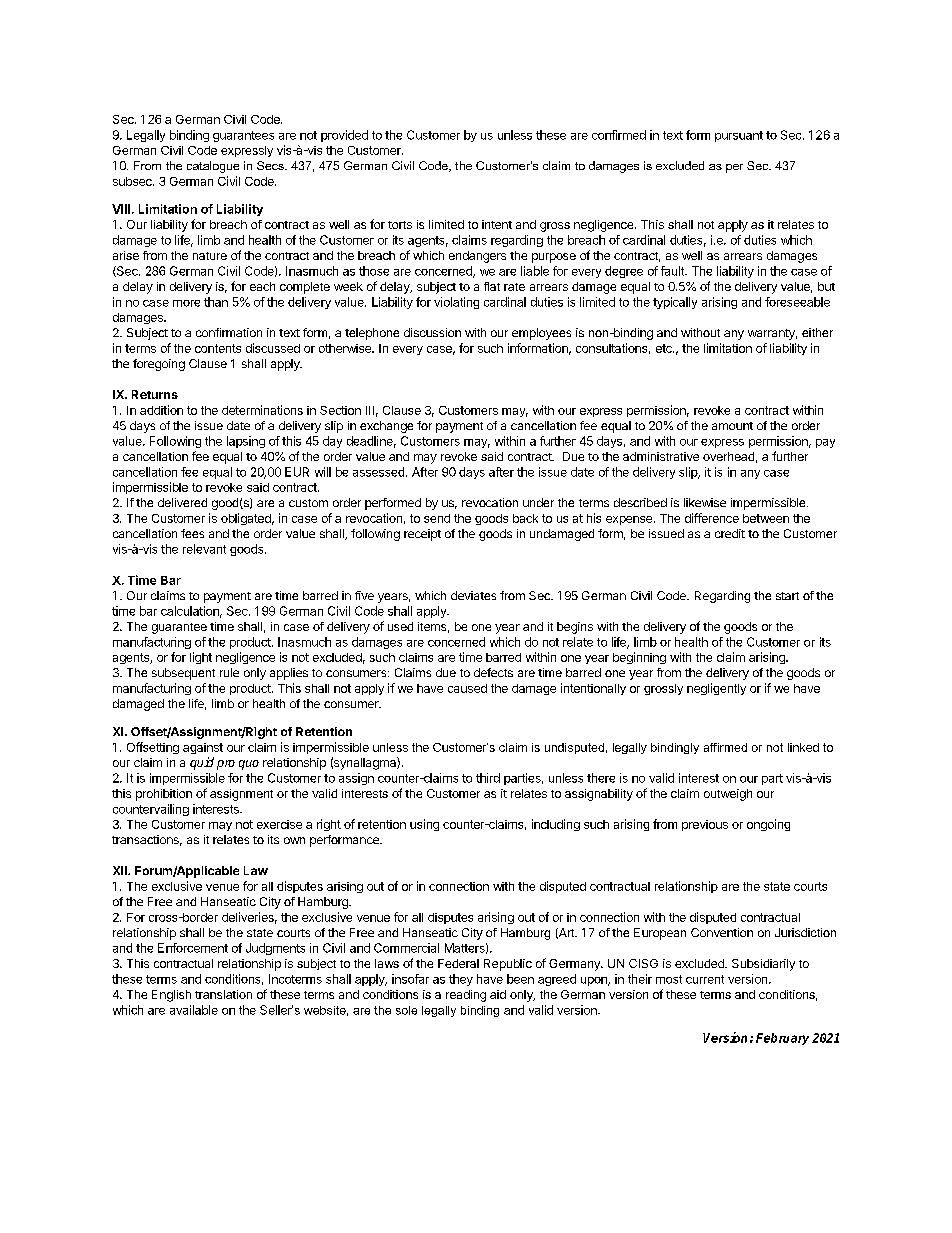 The width and height of the screenshot is (952, 1233). I want to click on deviates, so click(473, 595).
